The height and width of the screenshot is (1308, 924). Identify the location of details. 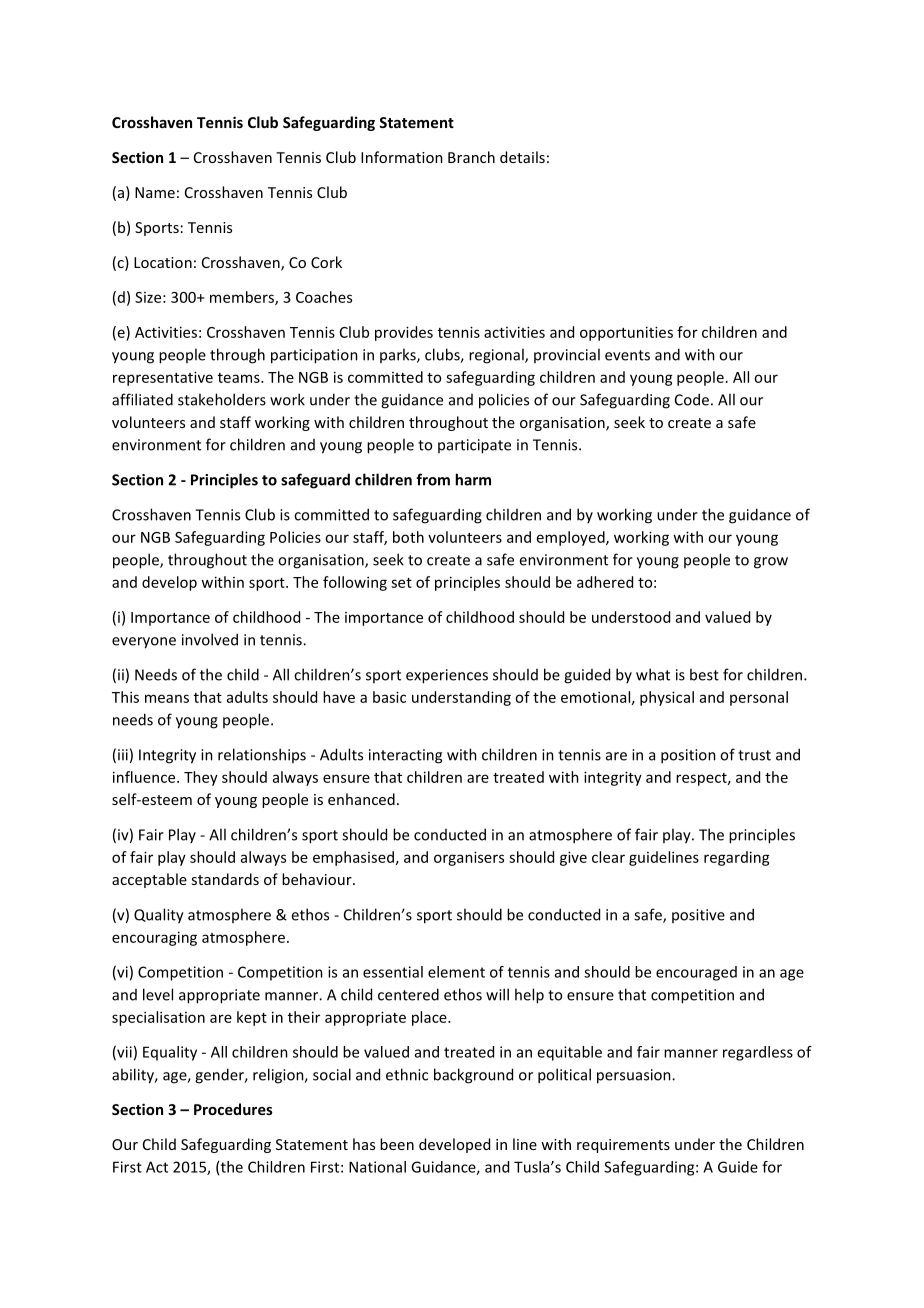
(522, 157).
